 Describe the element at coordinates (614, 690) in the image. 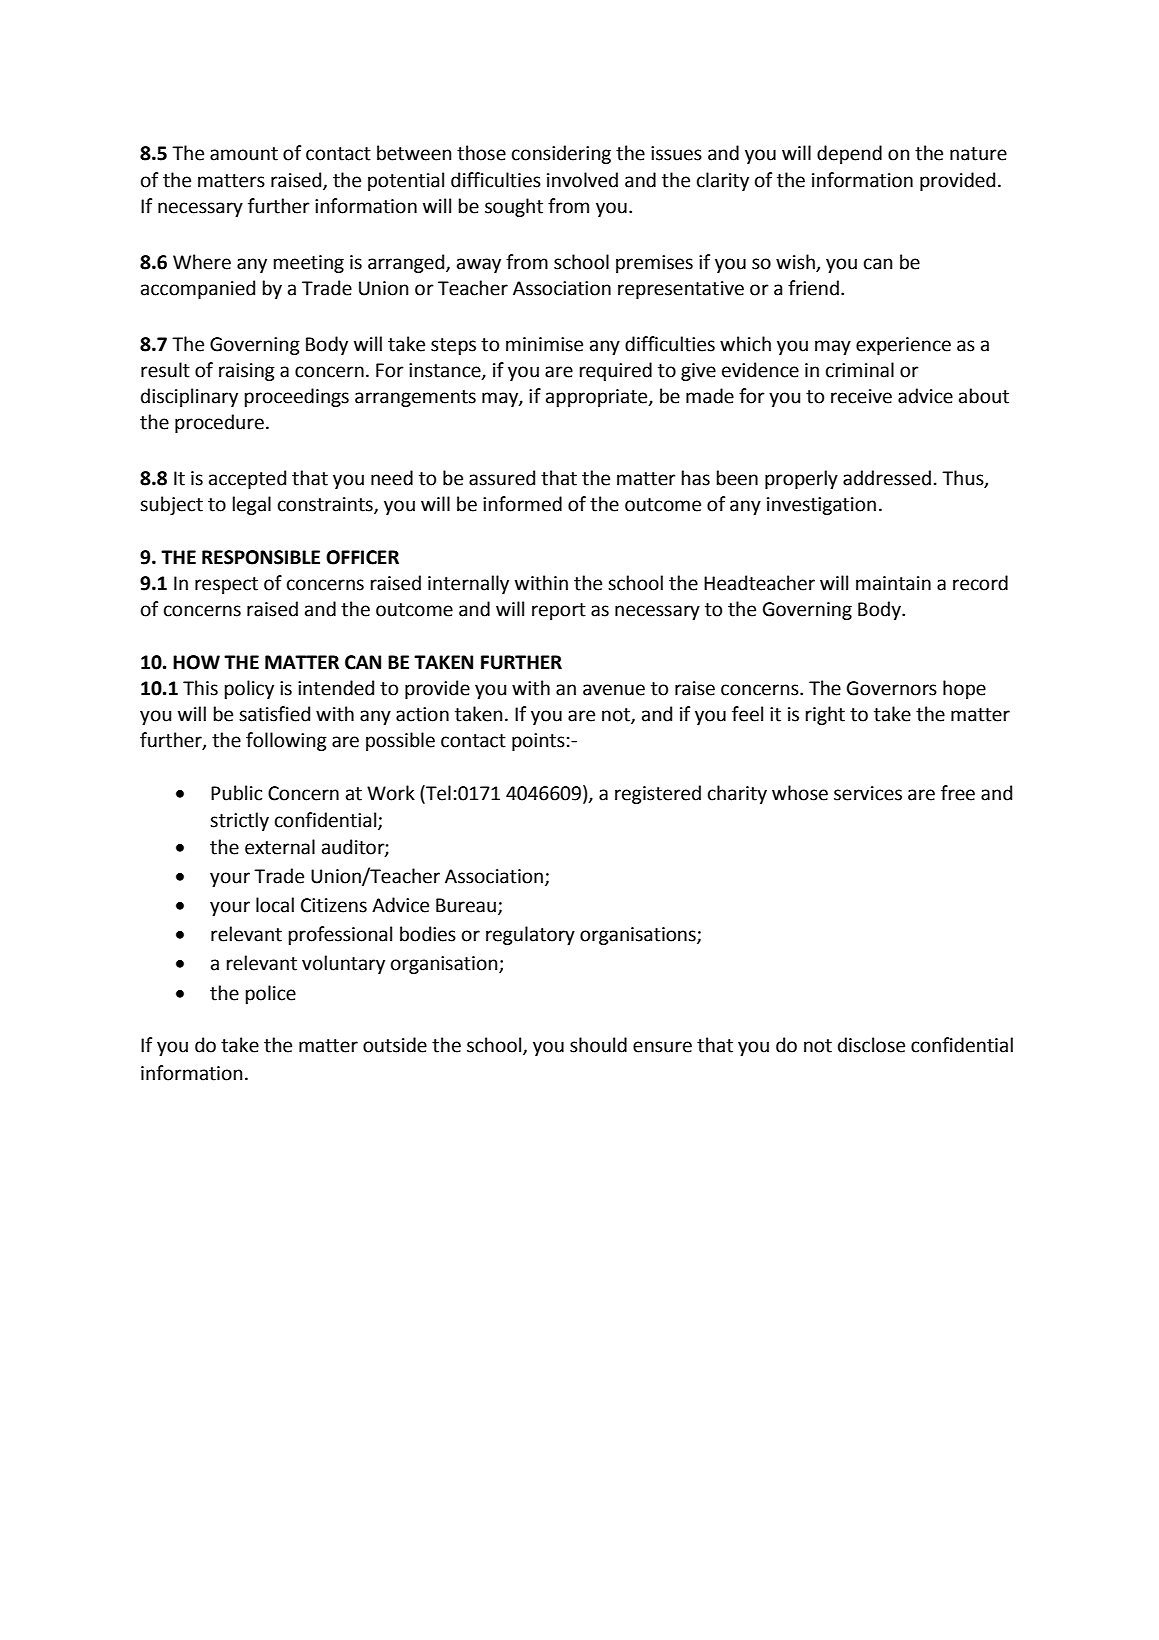

I see `avenue` at that location.
